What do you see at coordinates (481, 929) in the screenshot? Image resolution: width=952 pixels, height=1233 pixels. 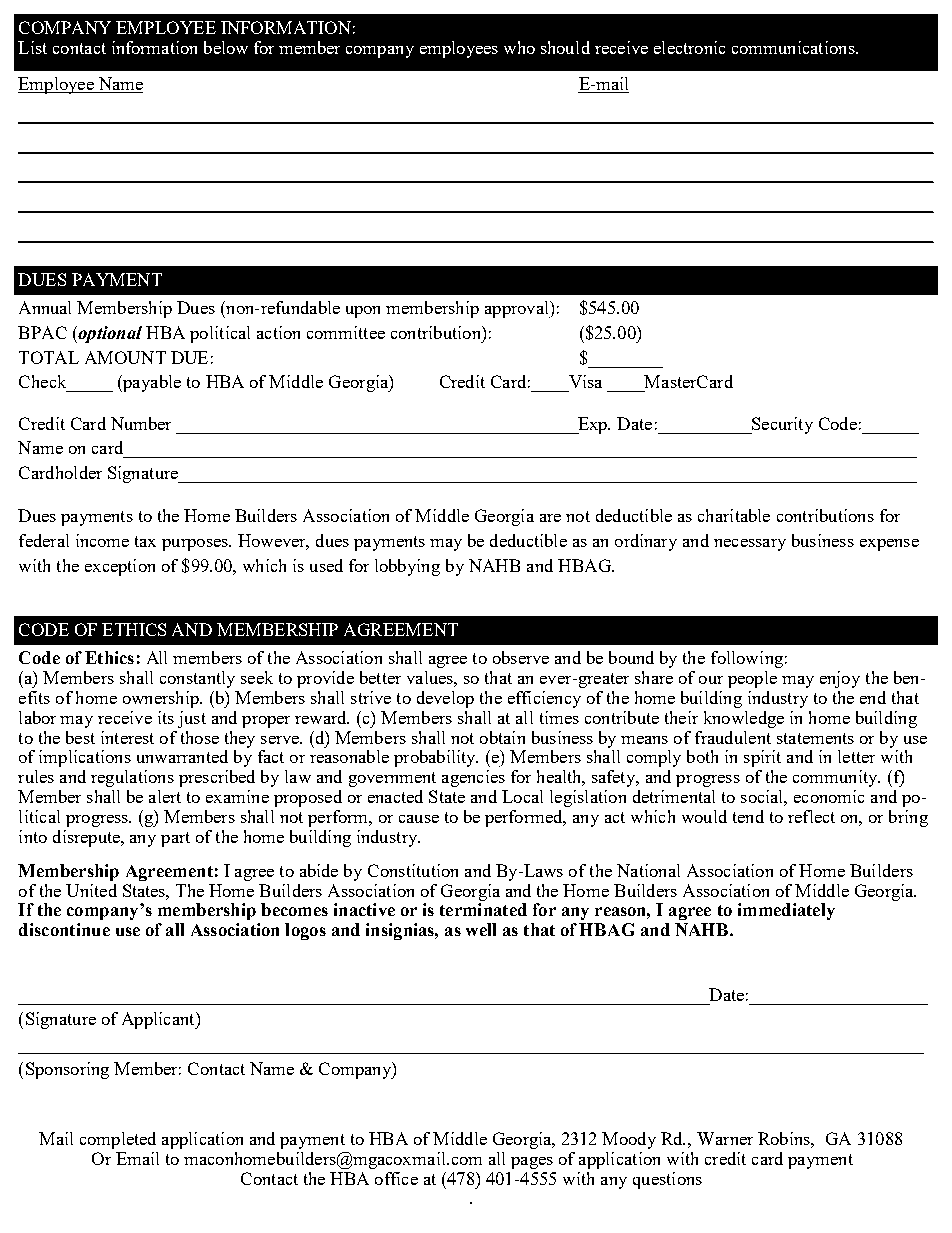 I see `well` at bounding box center [481, 929].
